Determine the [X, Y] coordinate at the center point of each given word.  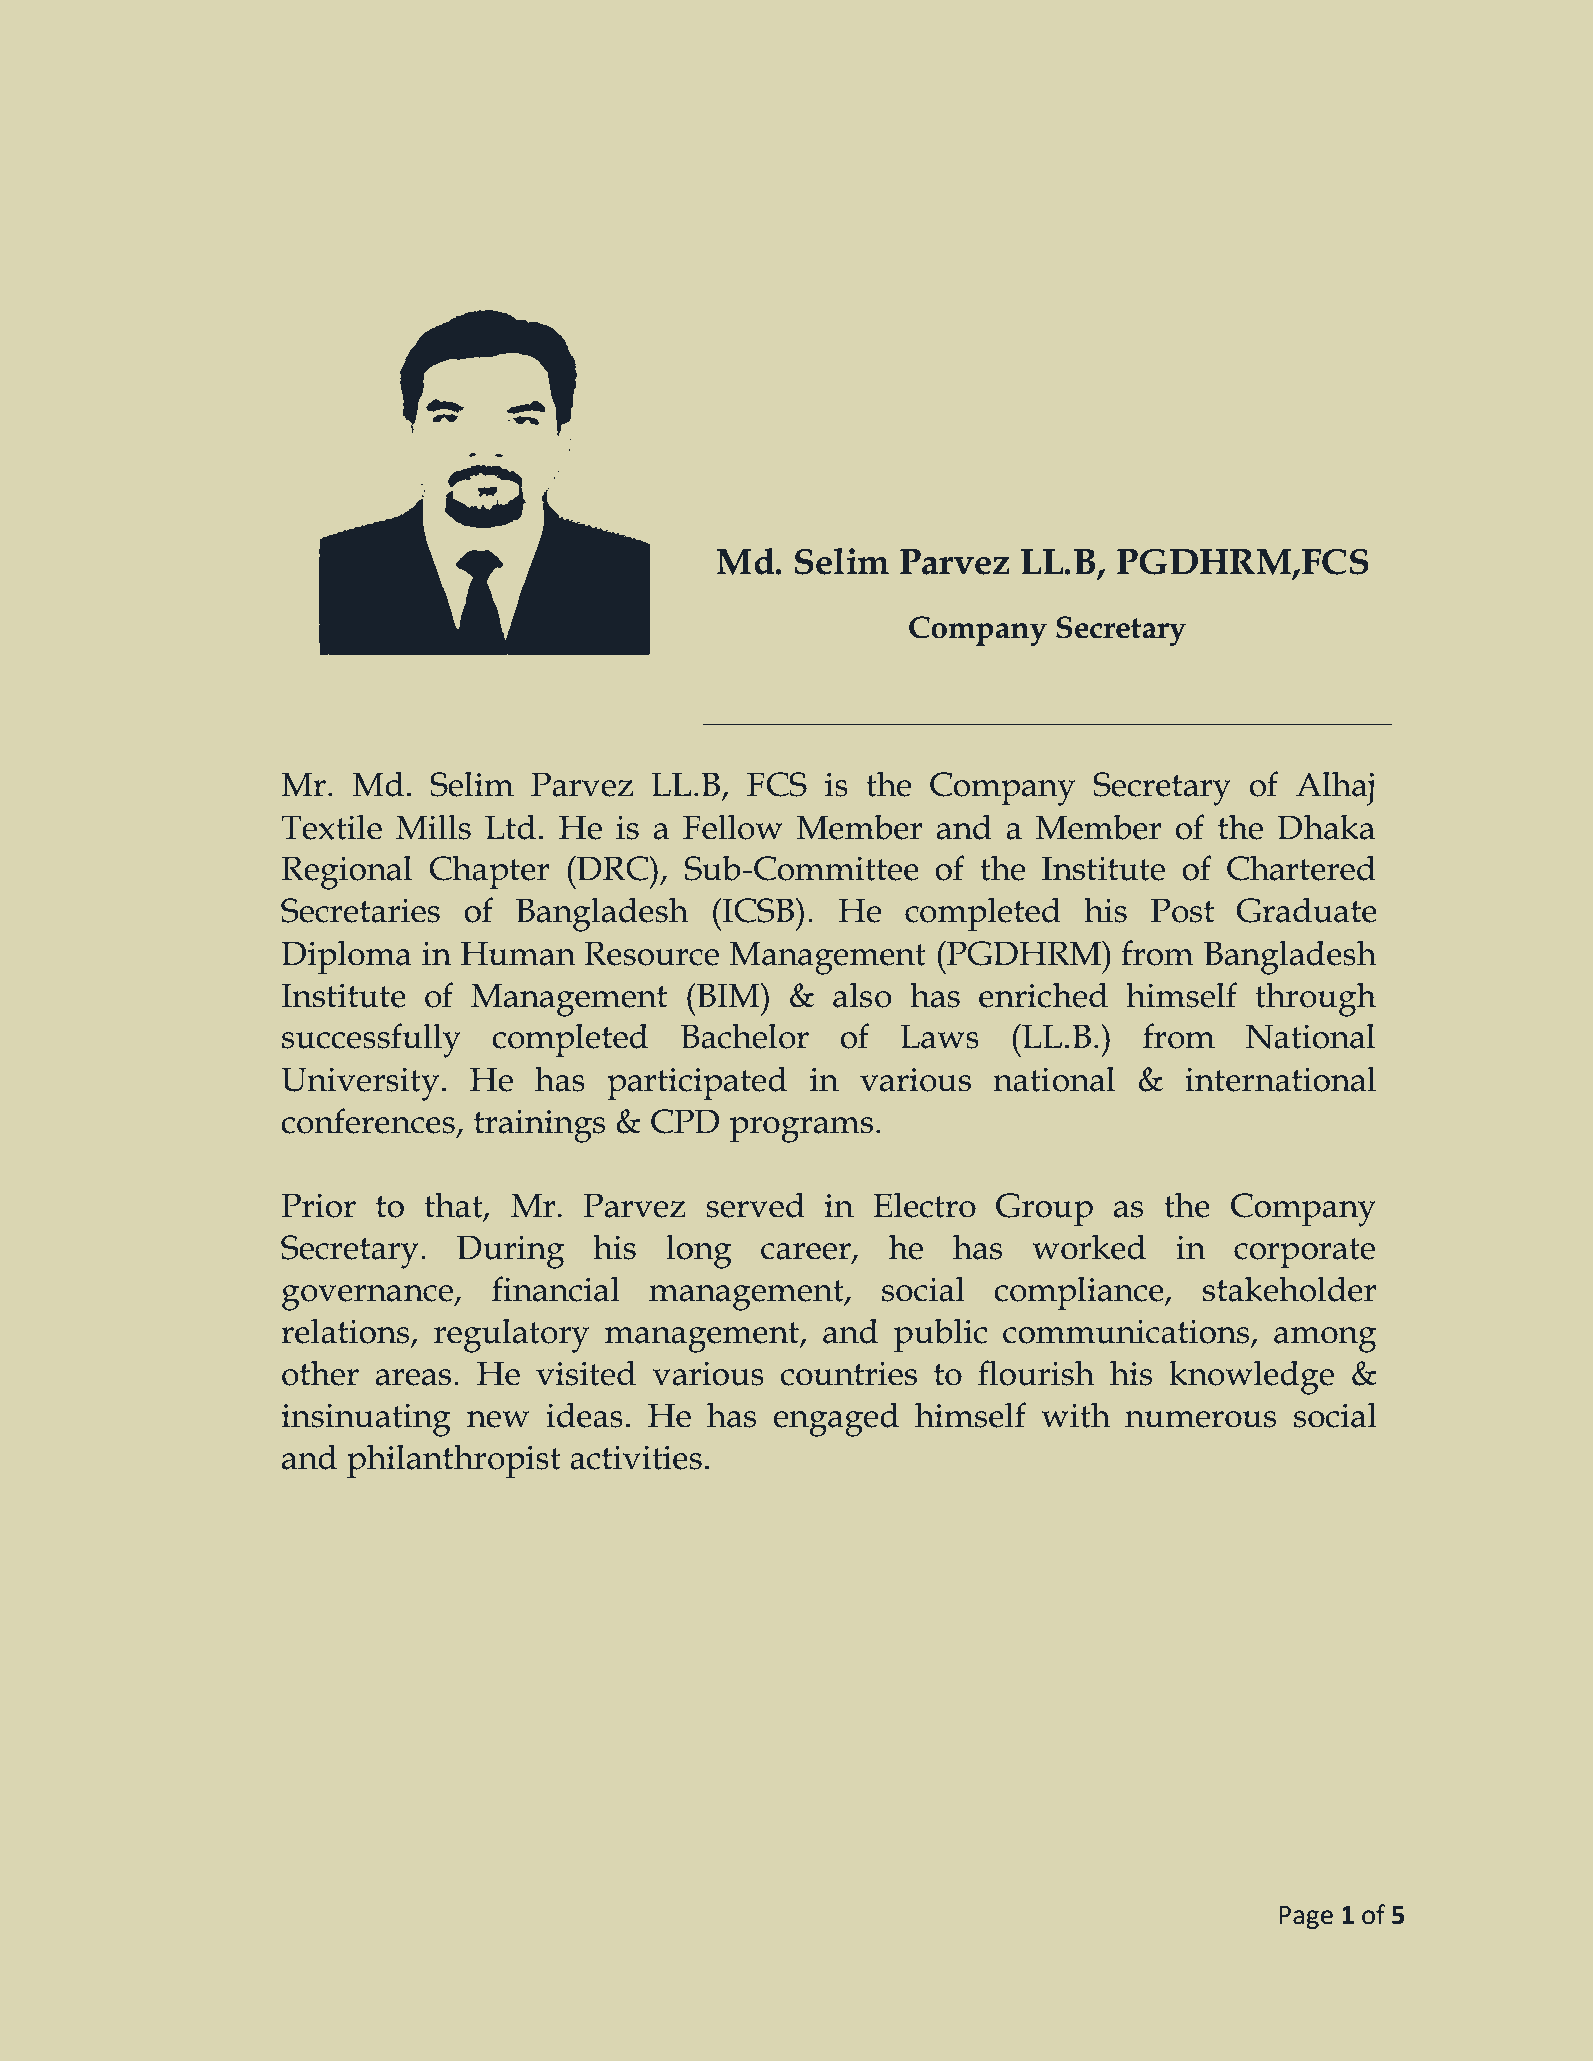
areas [413, 1377]
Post [1182, 910]
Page [1306, 1917]
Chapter [489, 872]
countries [849, 1374]
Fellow [733, 827]
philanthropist [453, 1461]
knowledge [1251, 1377]
